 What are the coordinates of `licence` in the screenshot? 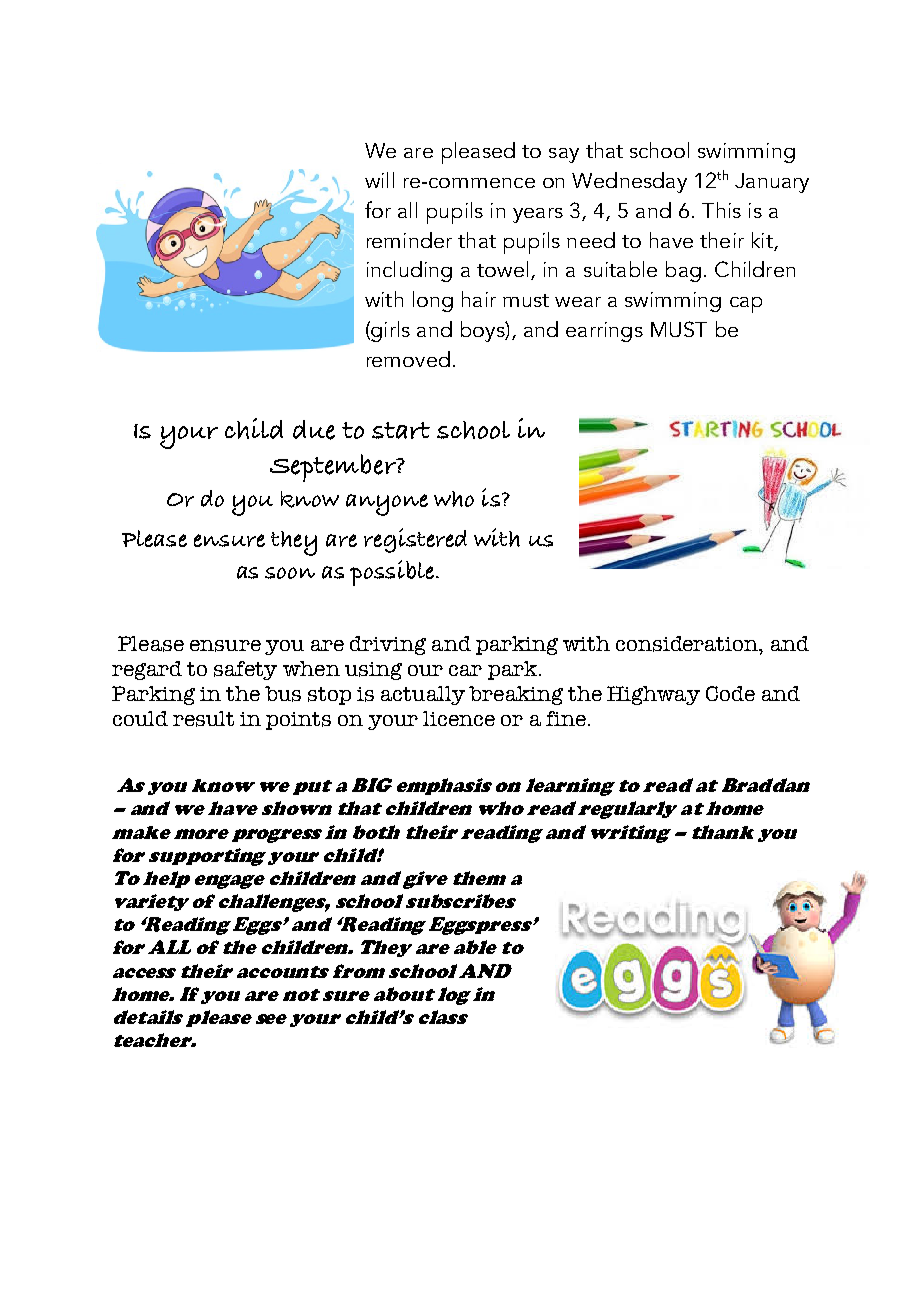 It's located at (459, 718).
